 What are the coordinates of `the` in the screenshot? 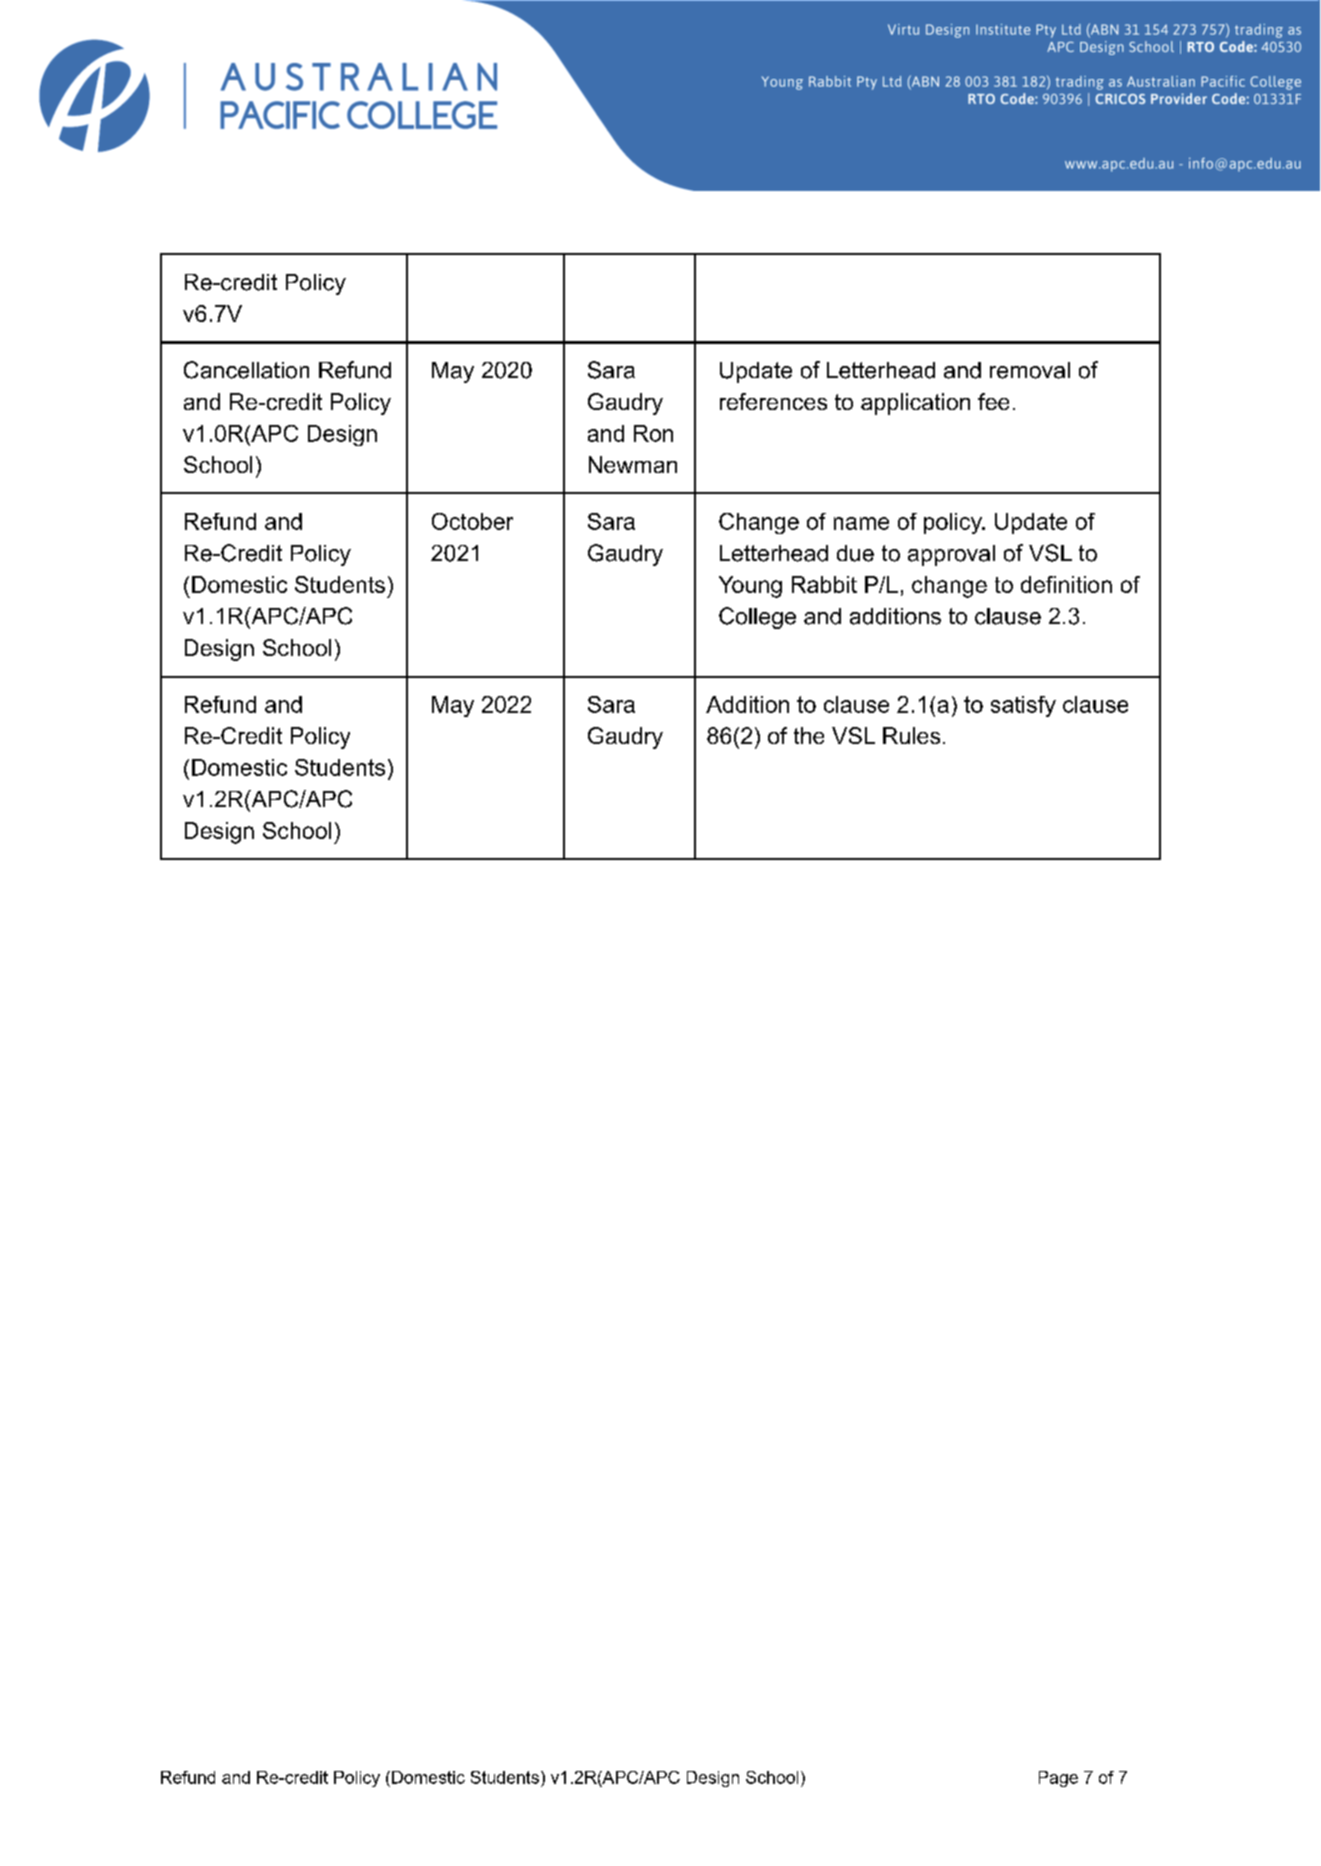 It's located at (809, 735).
